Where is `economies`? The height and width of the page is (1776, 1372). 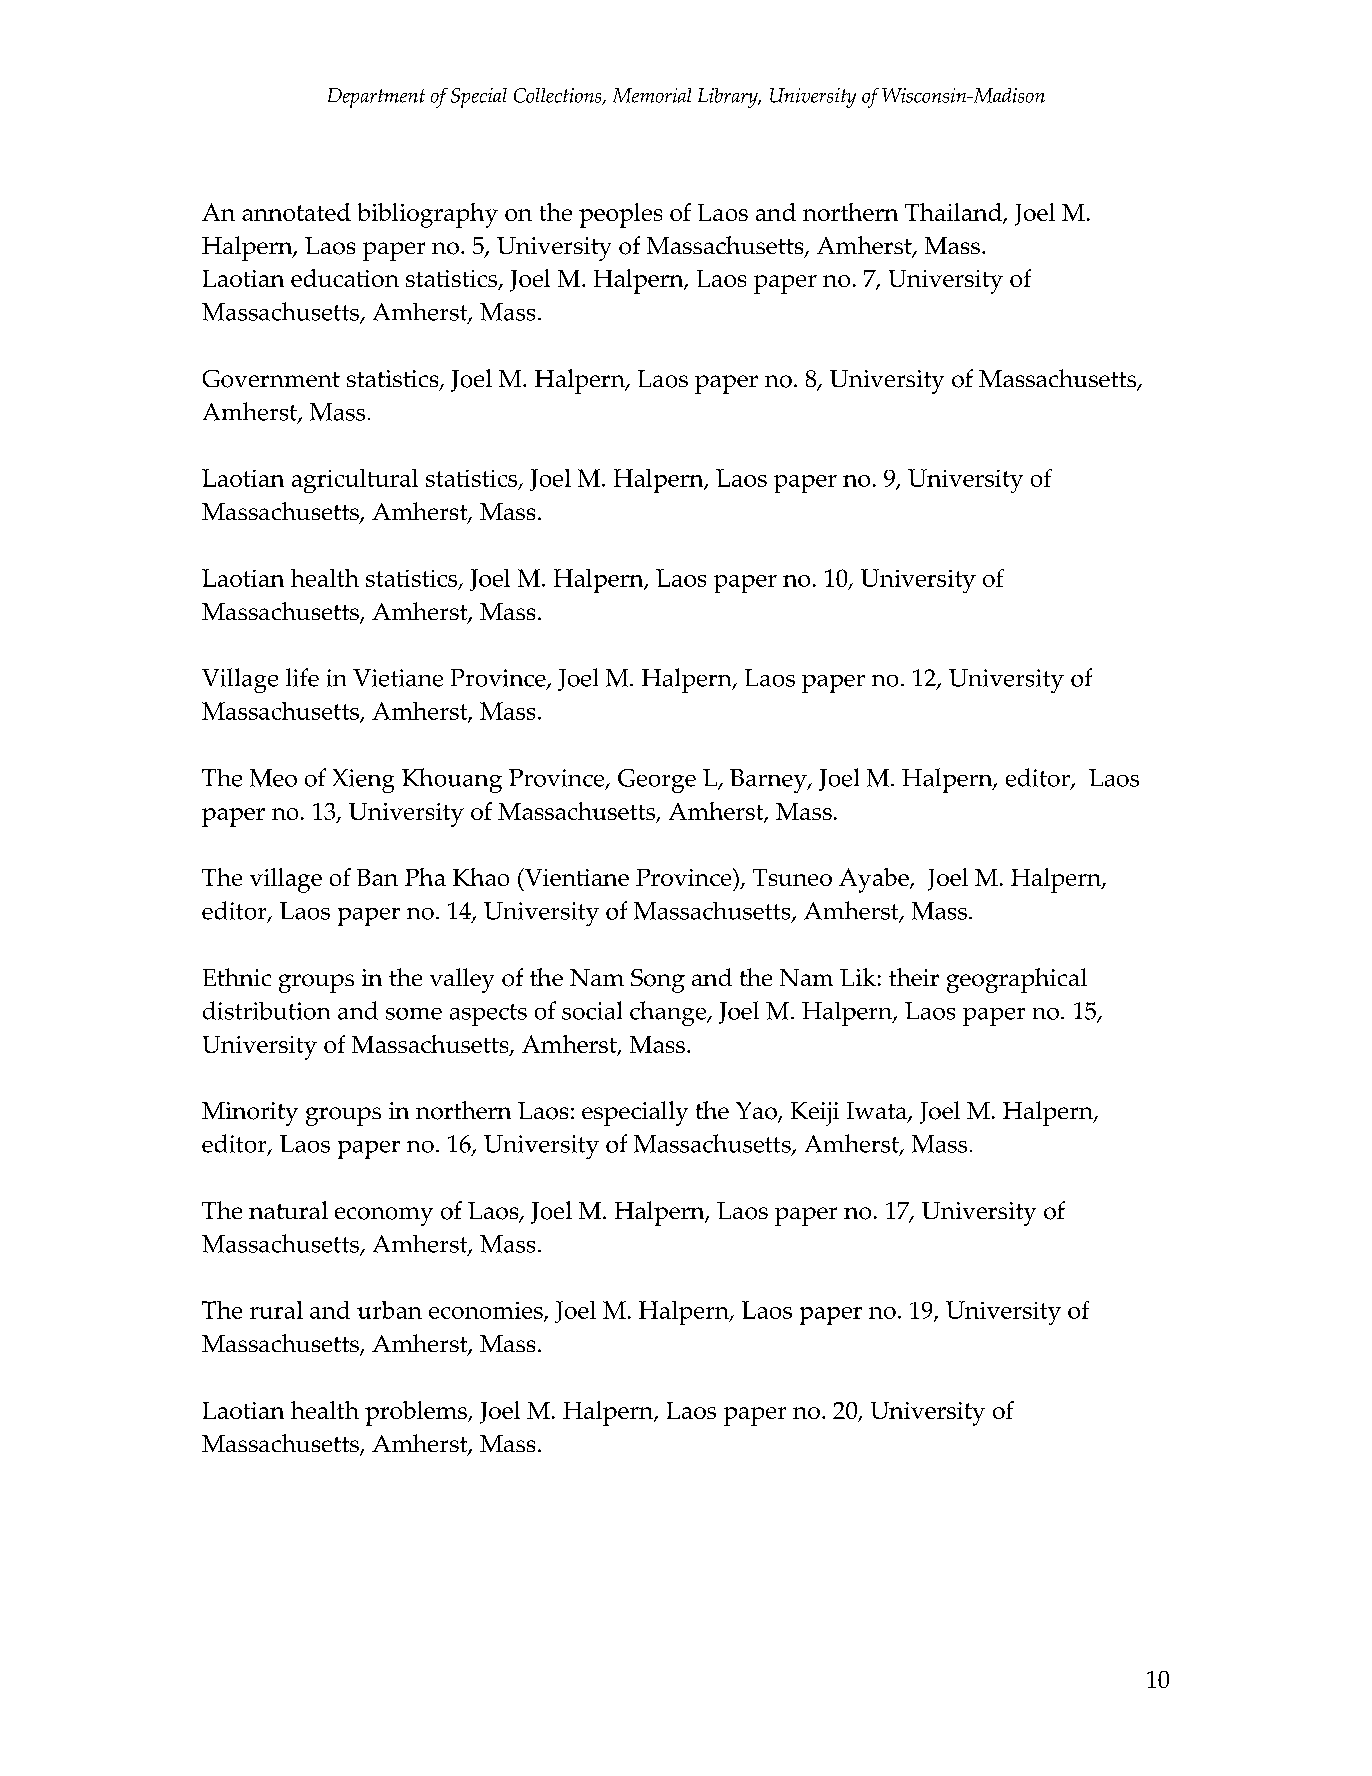 economies is located at coordinates (487, 1312).
